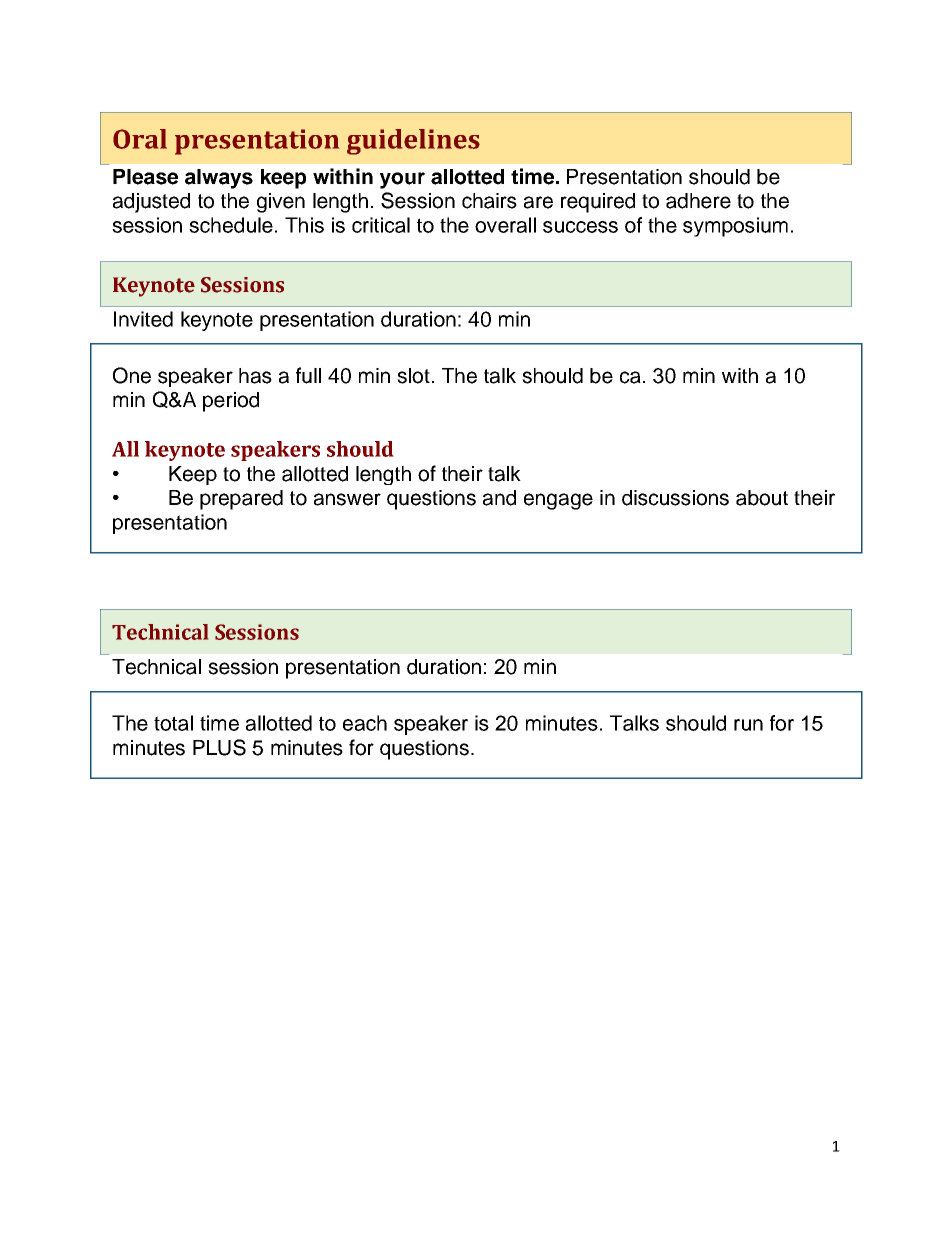  Describe the element at coordinates (173, 723) in the document. I see `total` at that location.
